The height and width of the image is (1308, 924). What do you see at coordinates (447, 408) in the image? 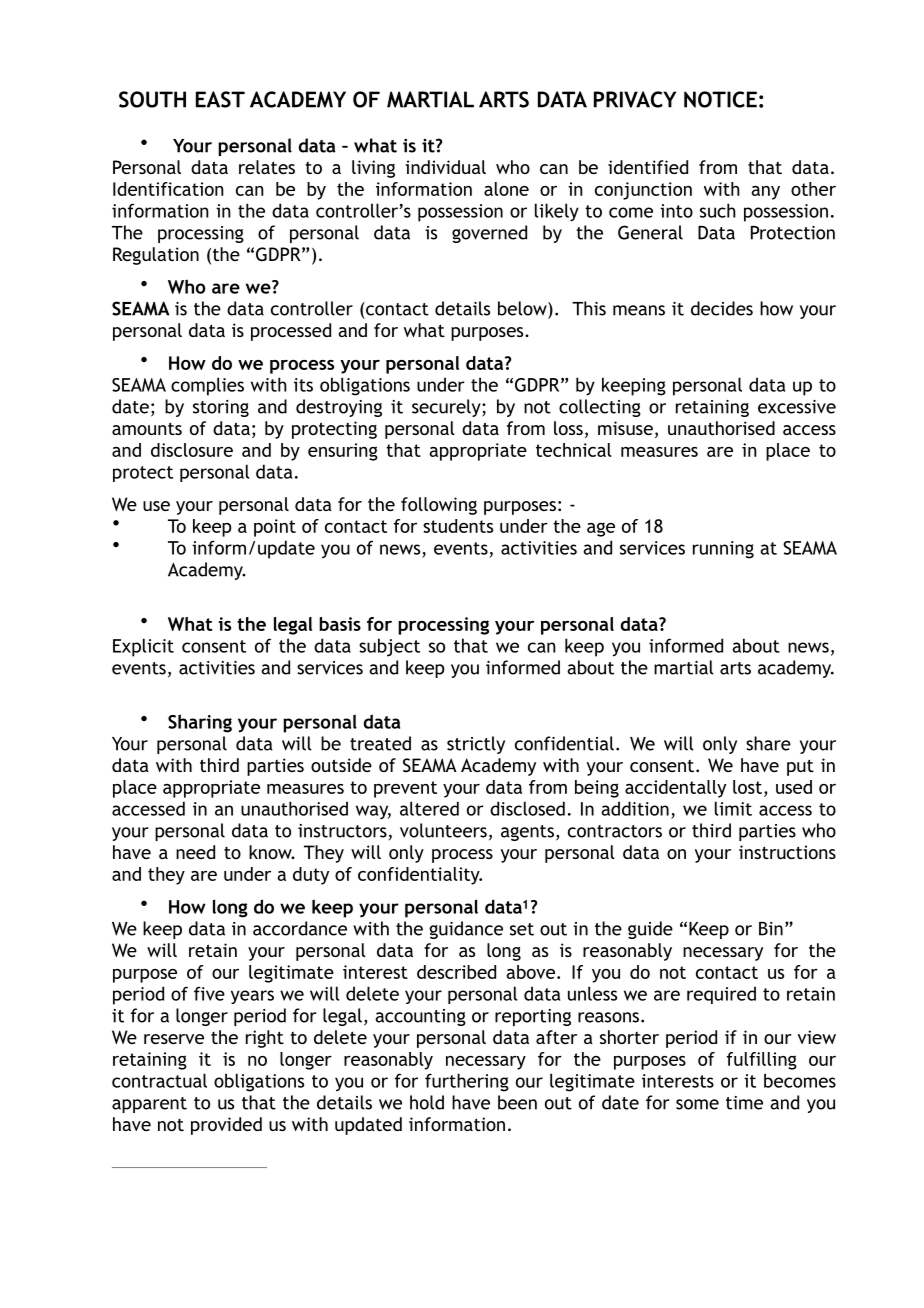
I see `securely` at bounding box center [447, 408].
